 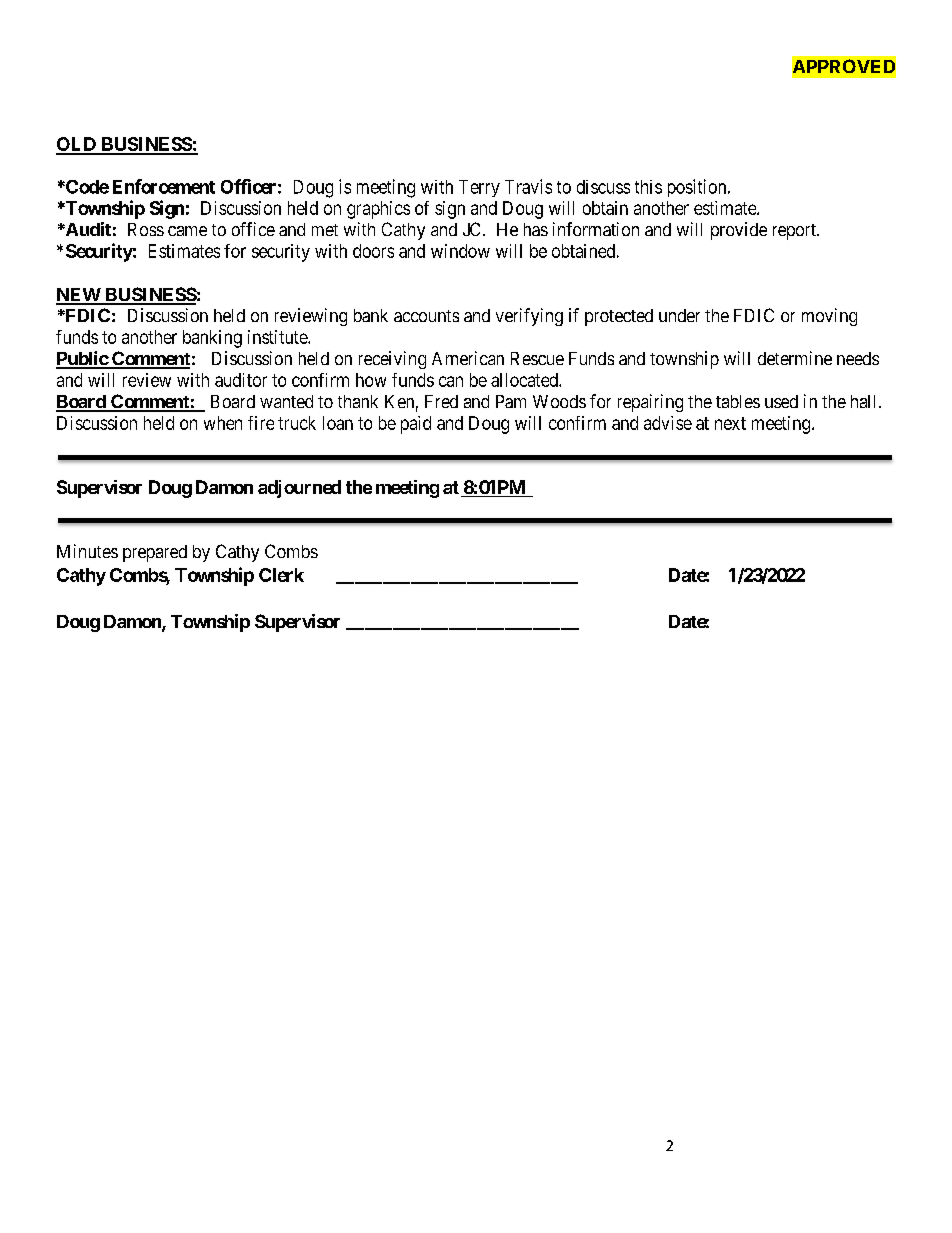 I want to click on Enforcement, so click(x=164, y=186).
